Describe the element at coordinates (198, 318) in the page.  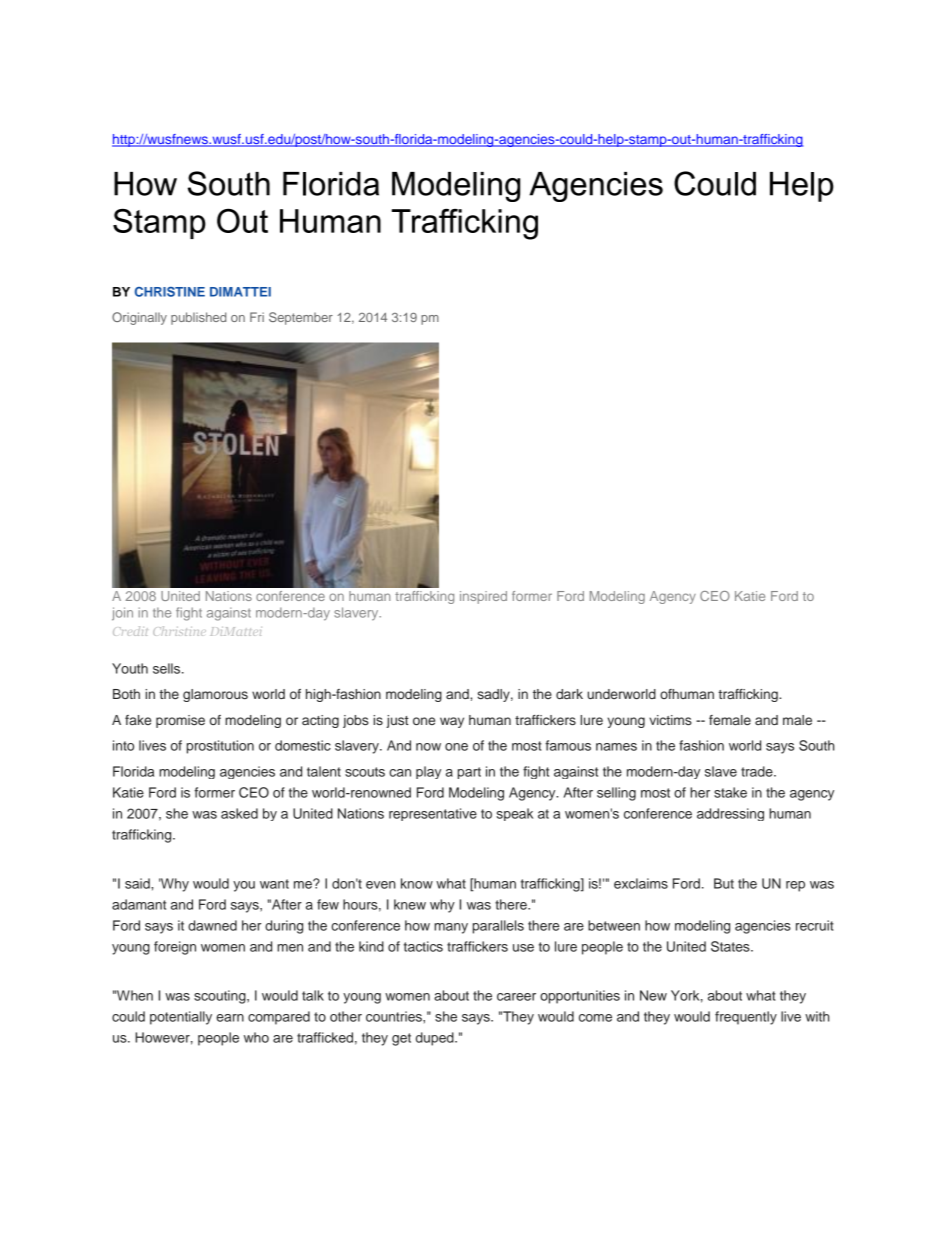
I see `published` at that location.
